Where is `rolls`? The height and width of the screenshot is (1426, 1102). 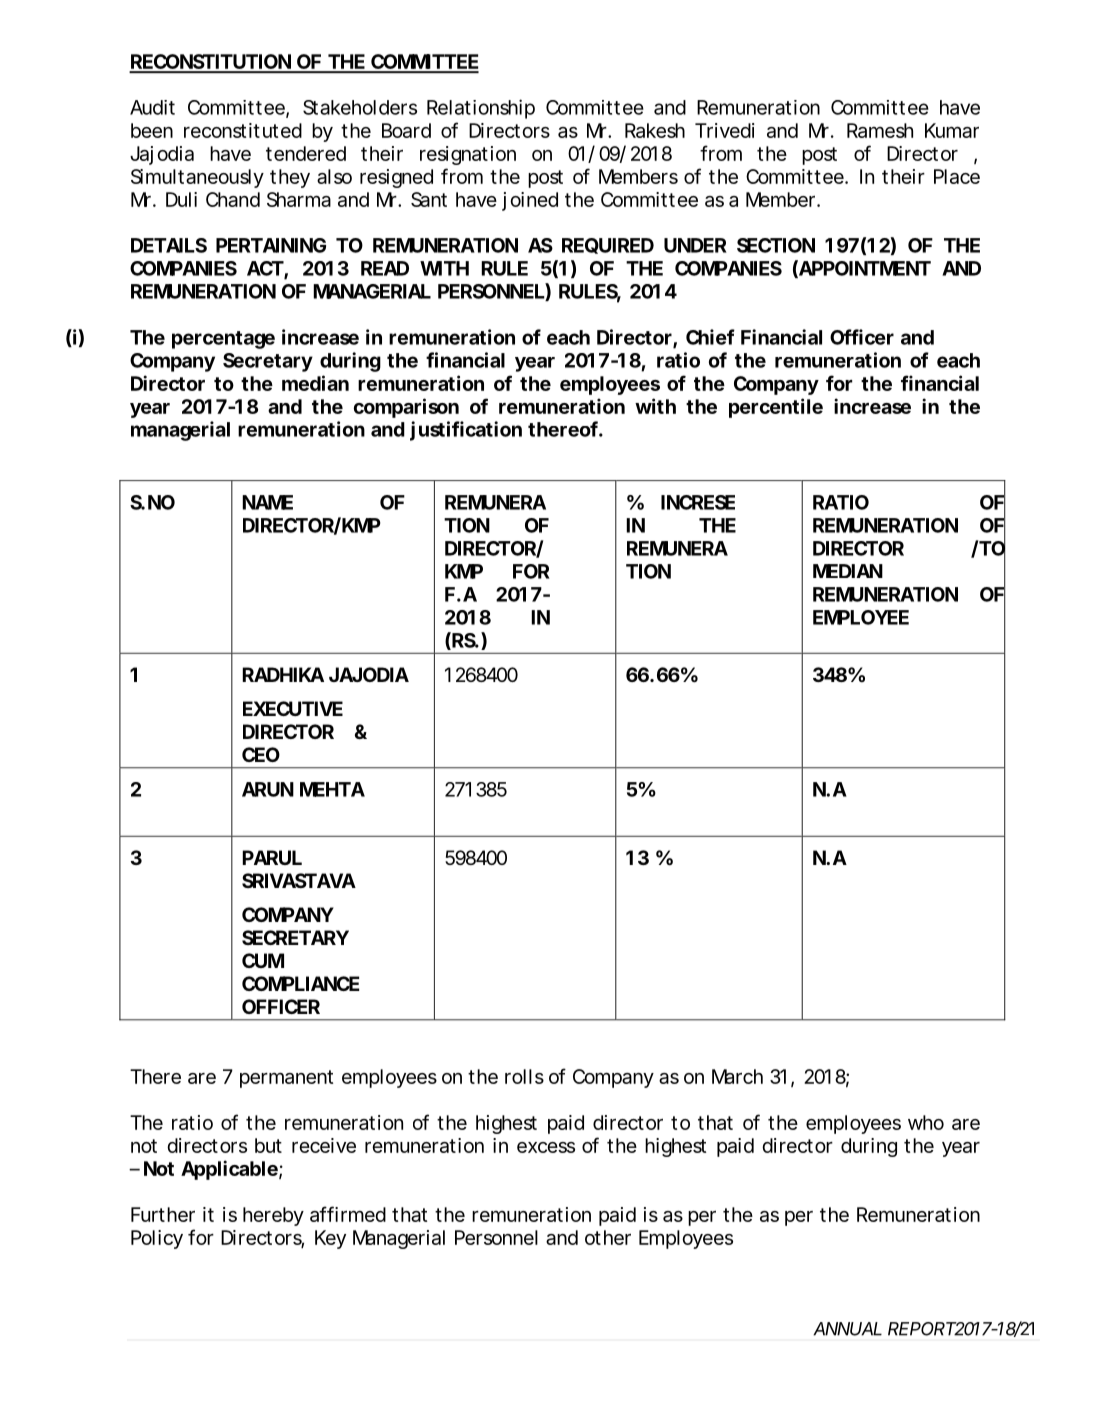
rolls is located at coordinates (524, 1076).
